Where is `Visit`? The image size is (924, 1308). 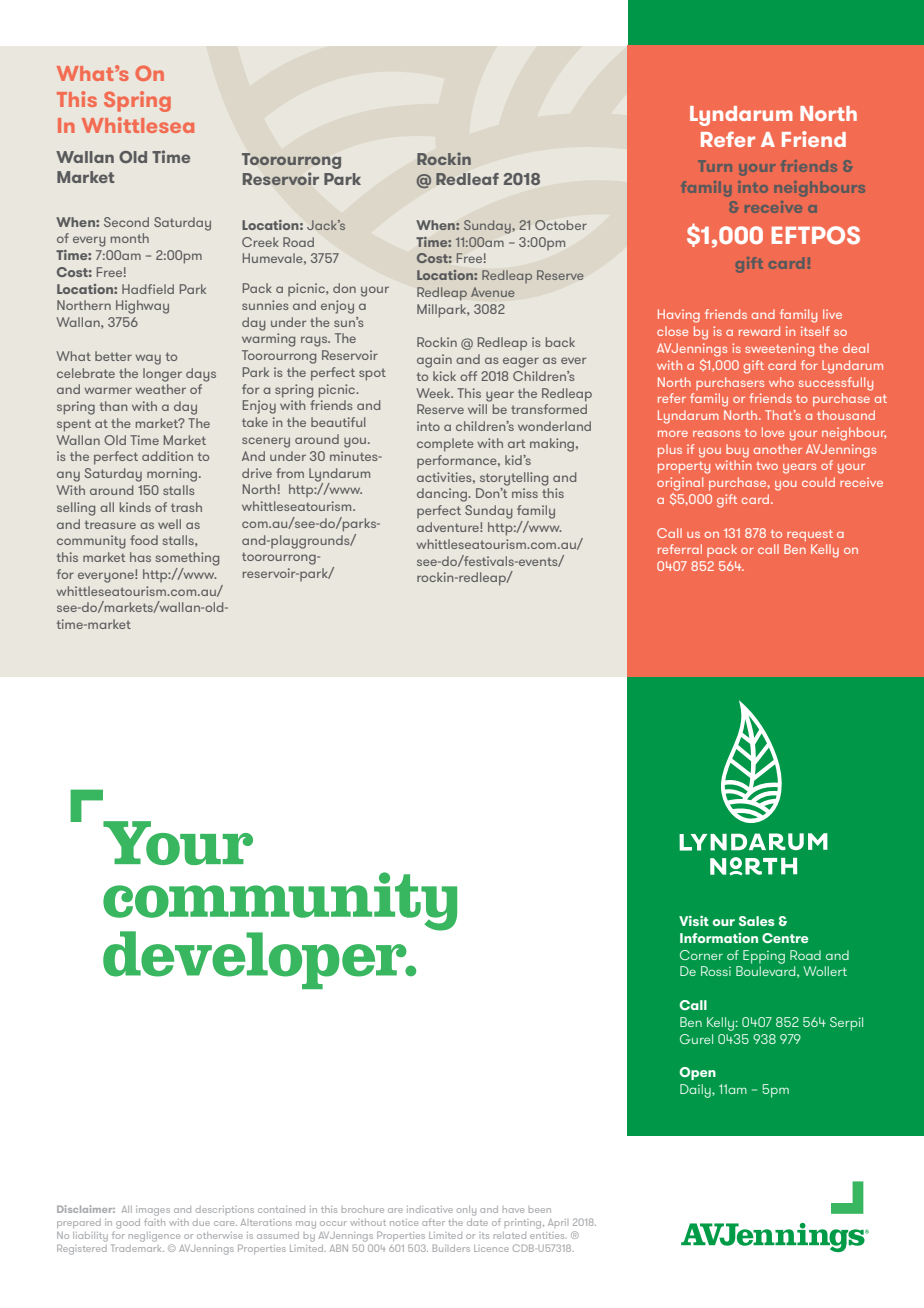 Visit is located at coordinates (694, 921).
